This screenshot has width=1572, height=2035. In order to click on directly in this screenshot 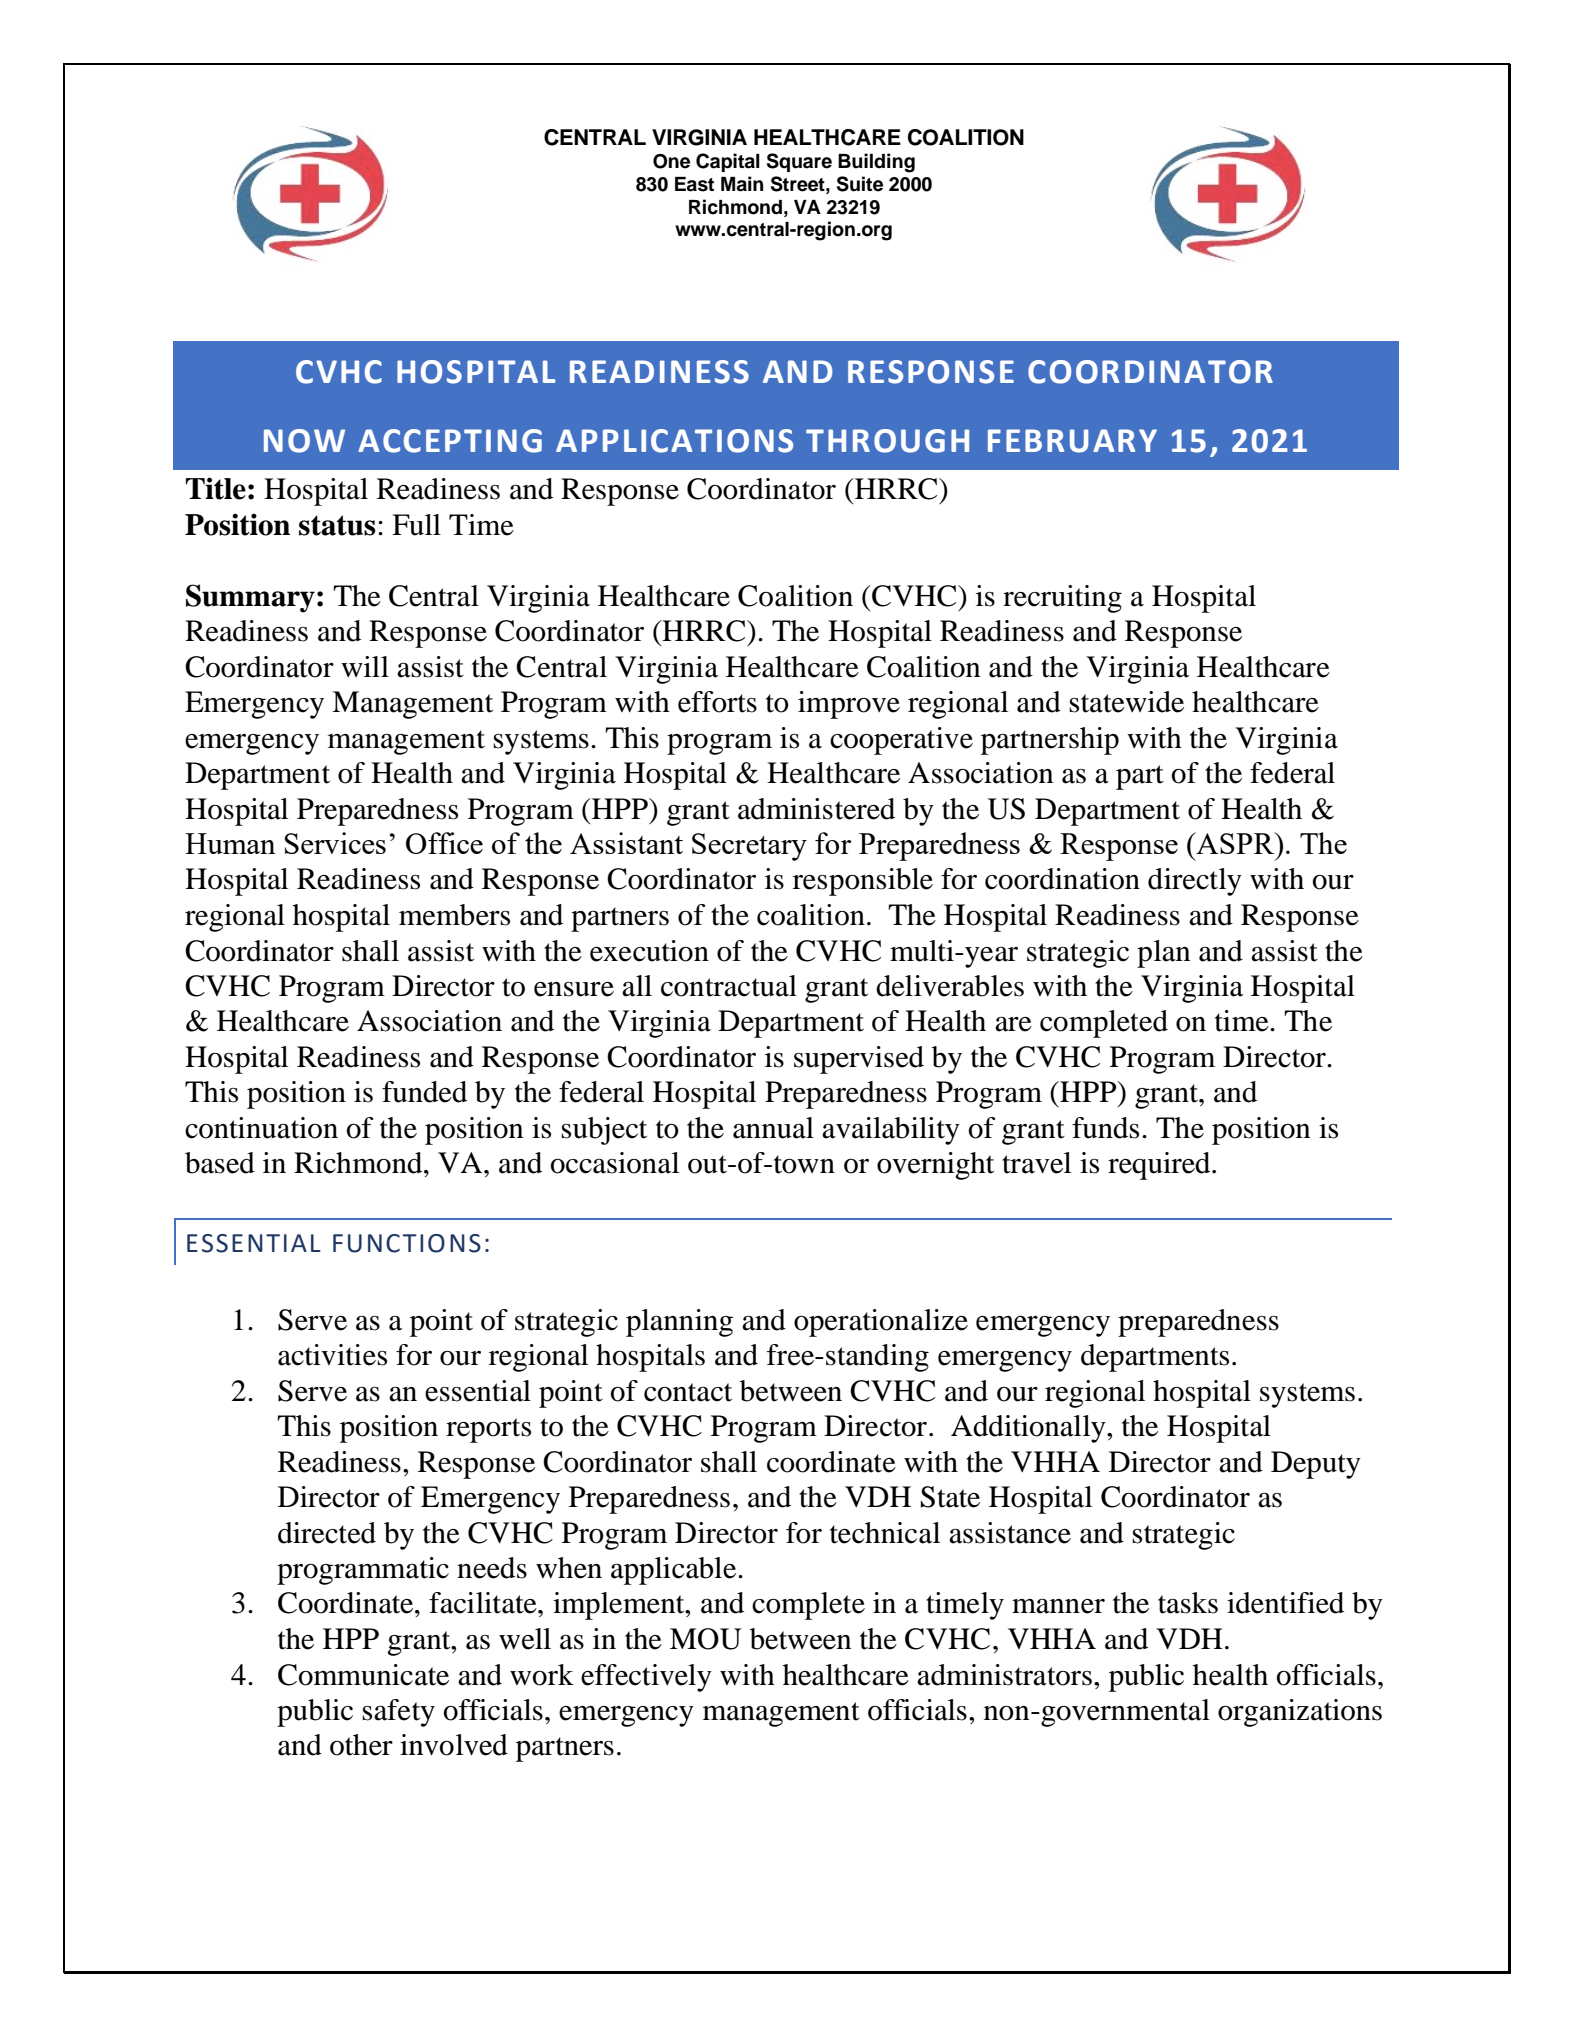, I will do `click(1195, 882)`.
